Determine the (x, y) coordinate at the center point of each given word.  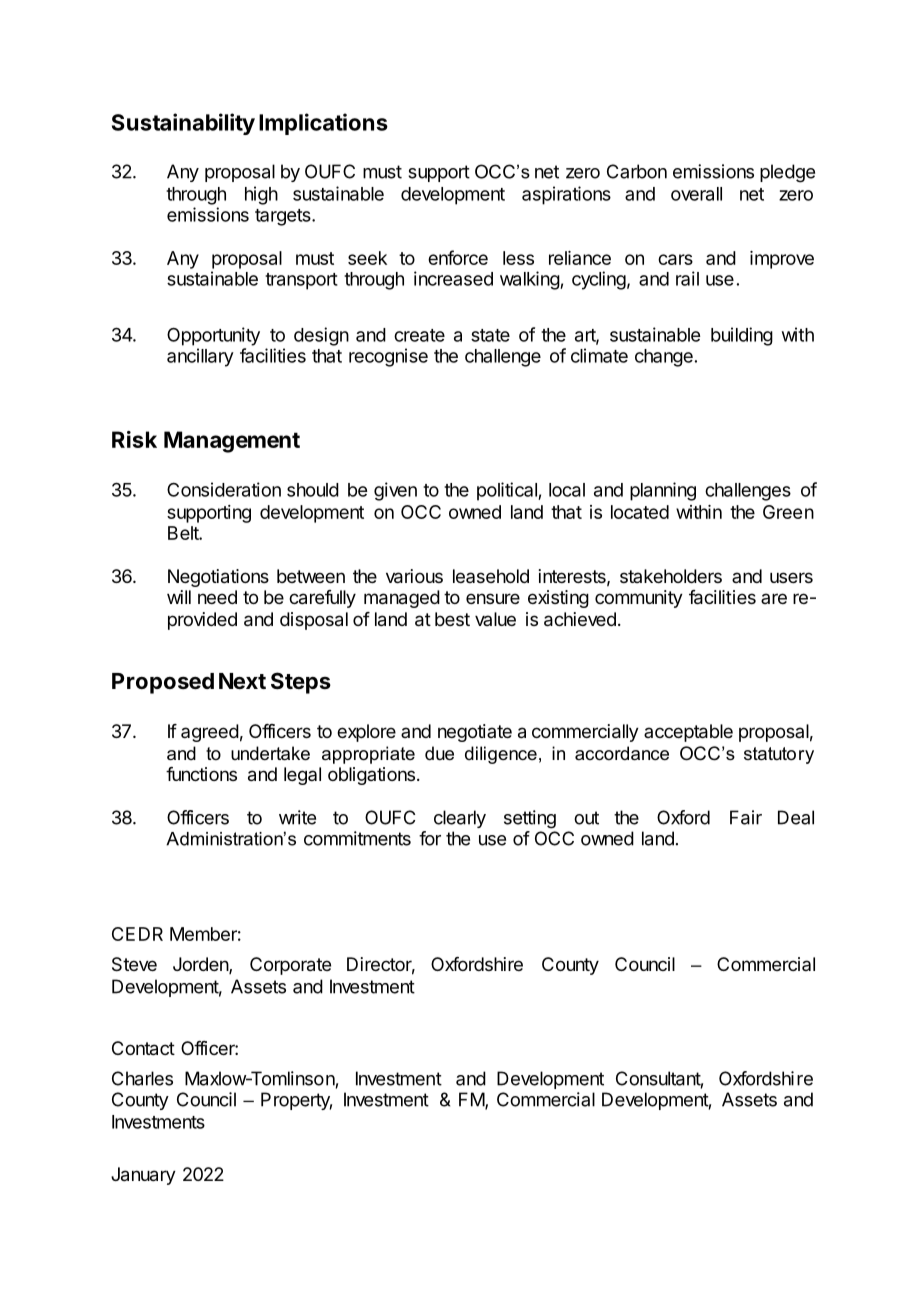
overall (696, 194)
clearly (460, 819)
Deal (796, 817)
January (143, 1176)
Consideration (224, 489)
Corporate (290, 966)
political (508, 491)
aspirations (566, 195)
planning (663, 491)
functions (201, 774)
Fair (746, 817)
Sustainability (183, 124)
